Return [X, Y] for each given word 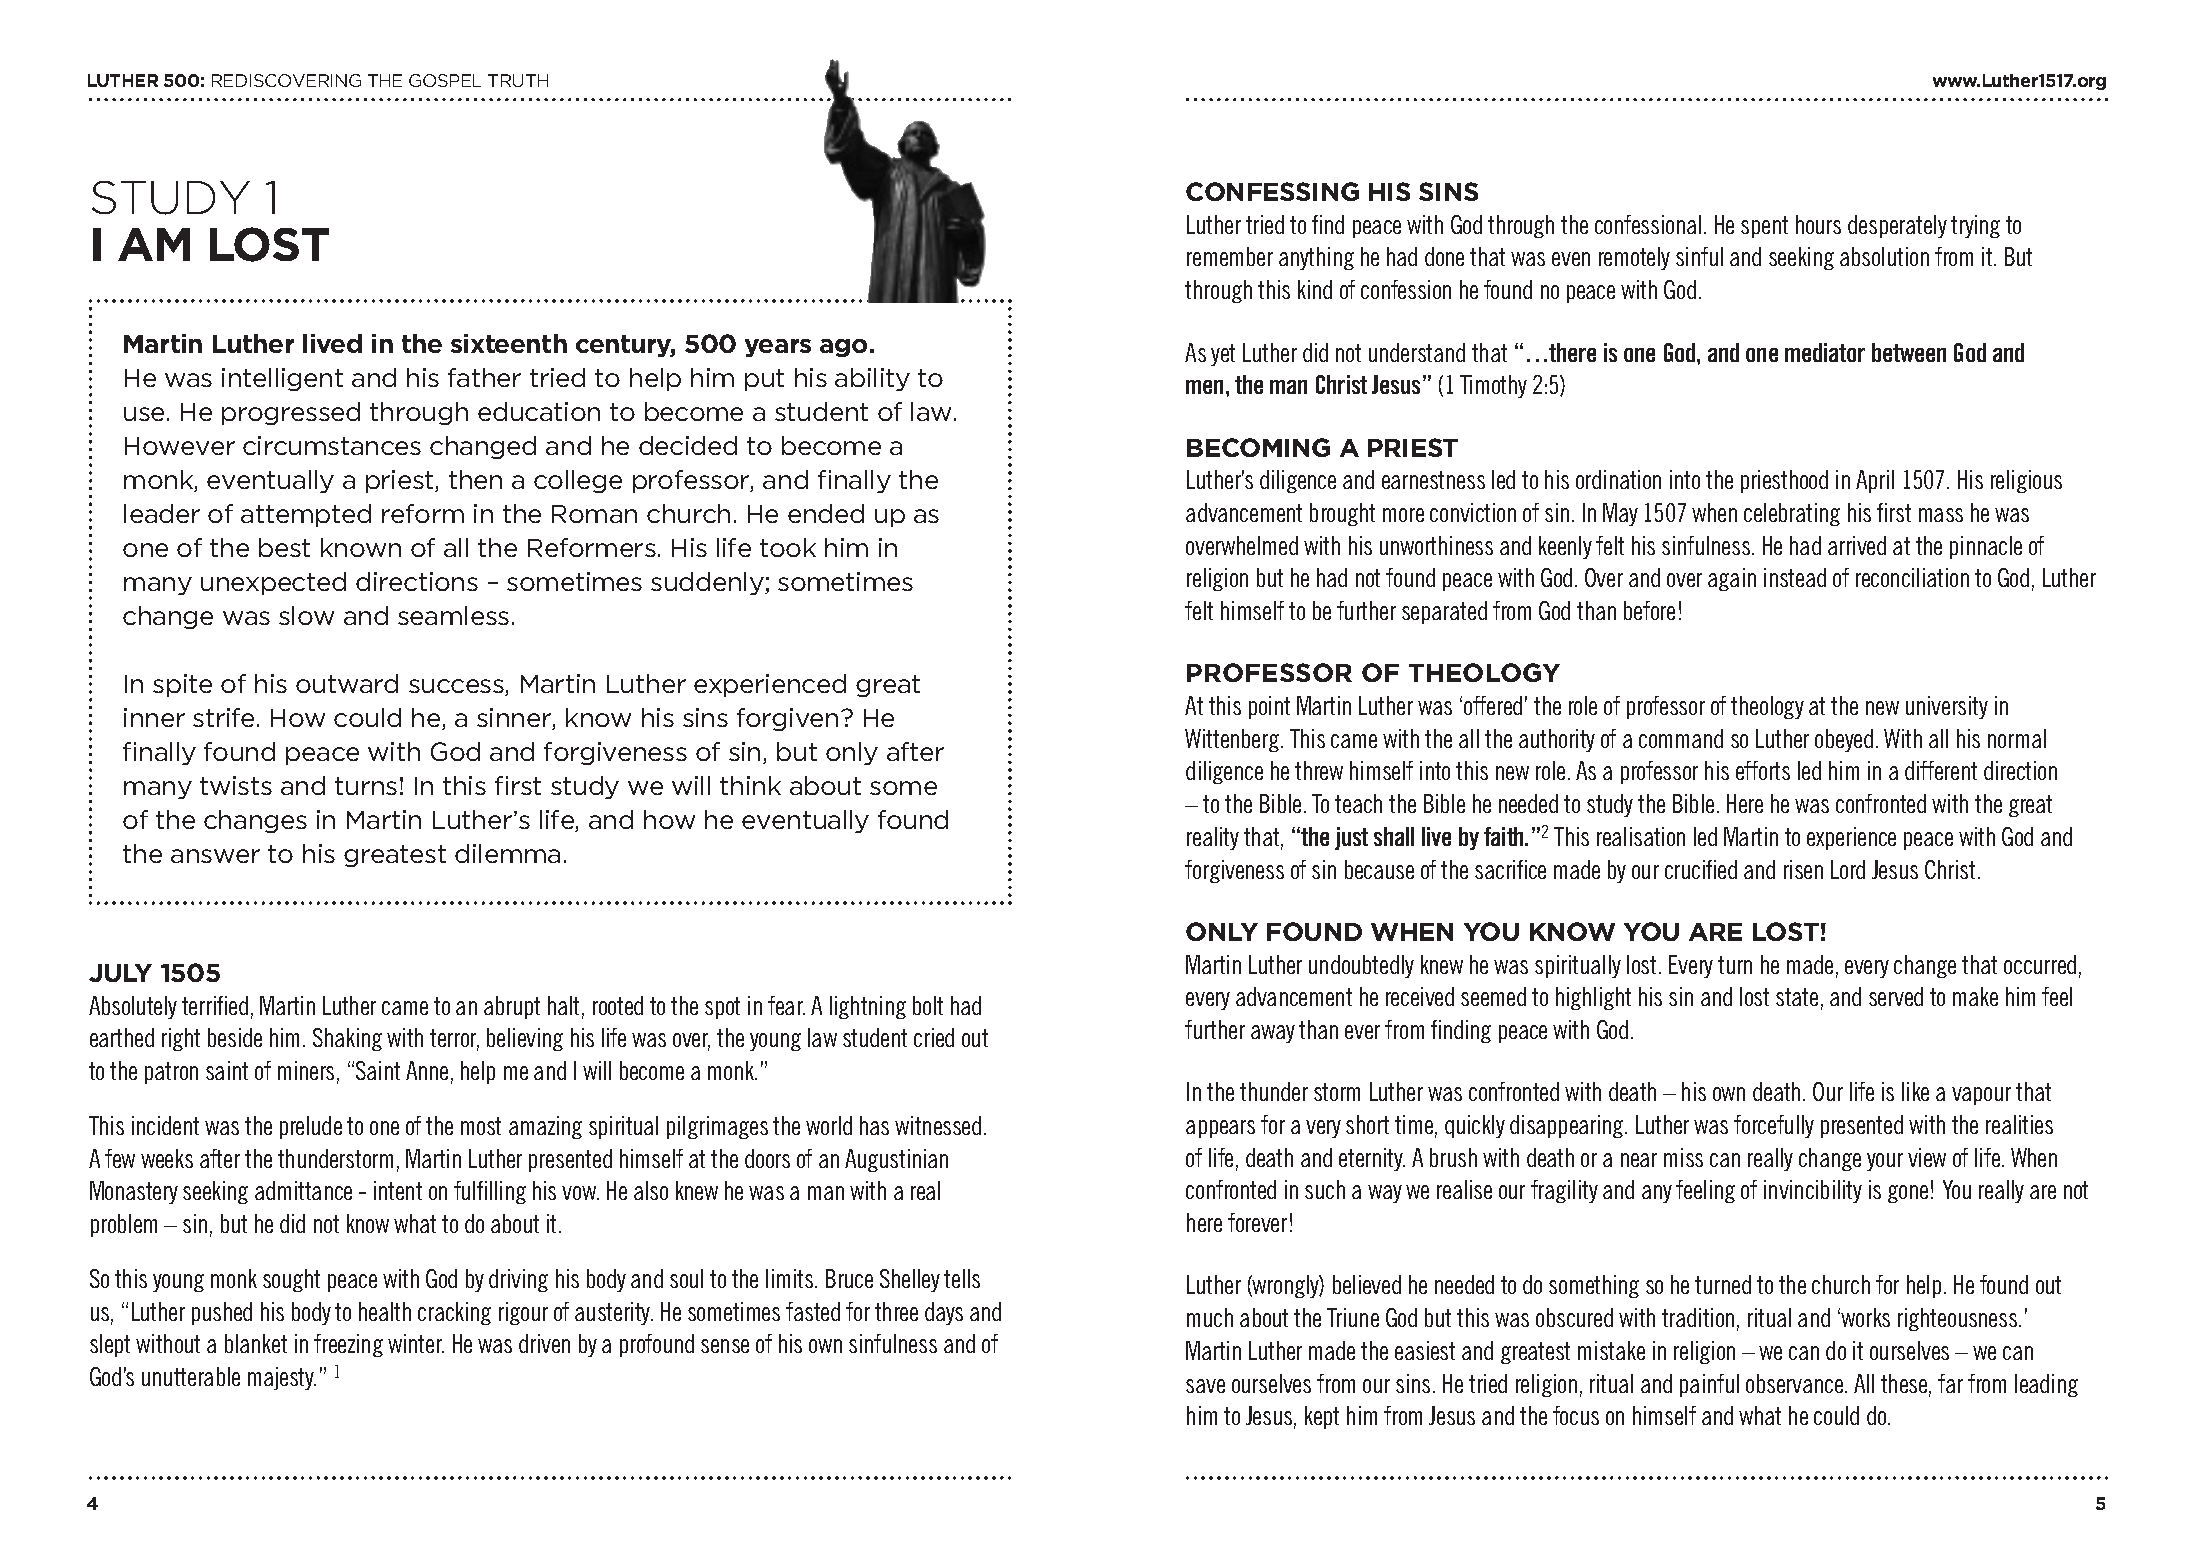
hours [1818, 224]
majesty [282, 1378]
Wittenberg [1233, 740]
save [1205, 1386]
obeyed [1844, 740]
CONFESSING [1272, 191]
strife [223, 717]
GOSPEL [445, 80]
